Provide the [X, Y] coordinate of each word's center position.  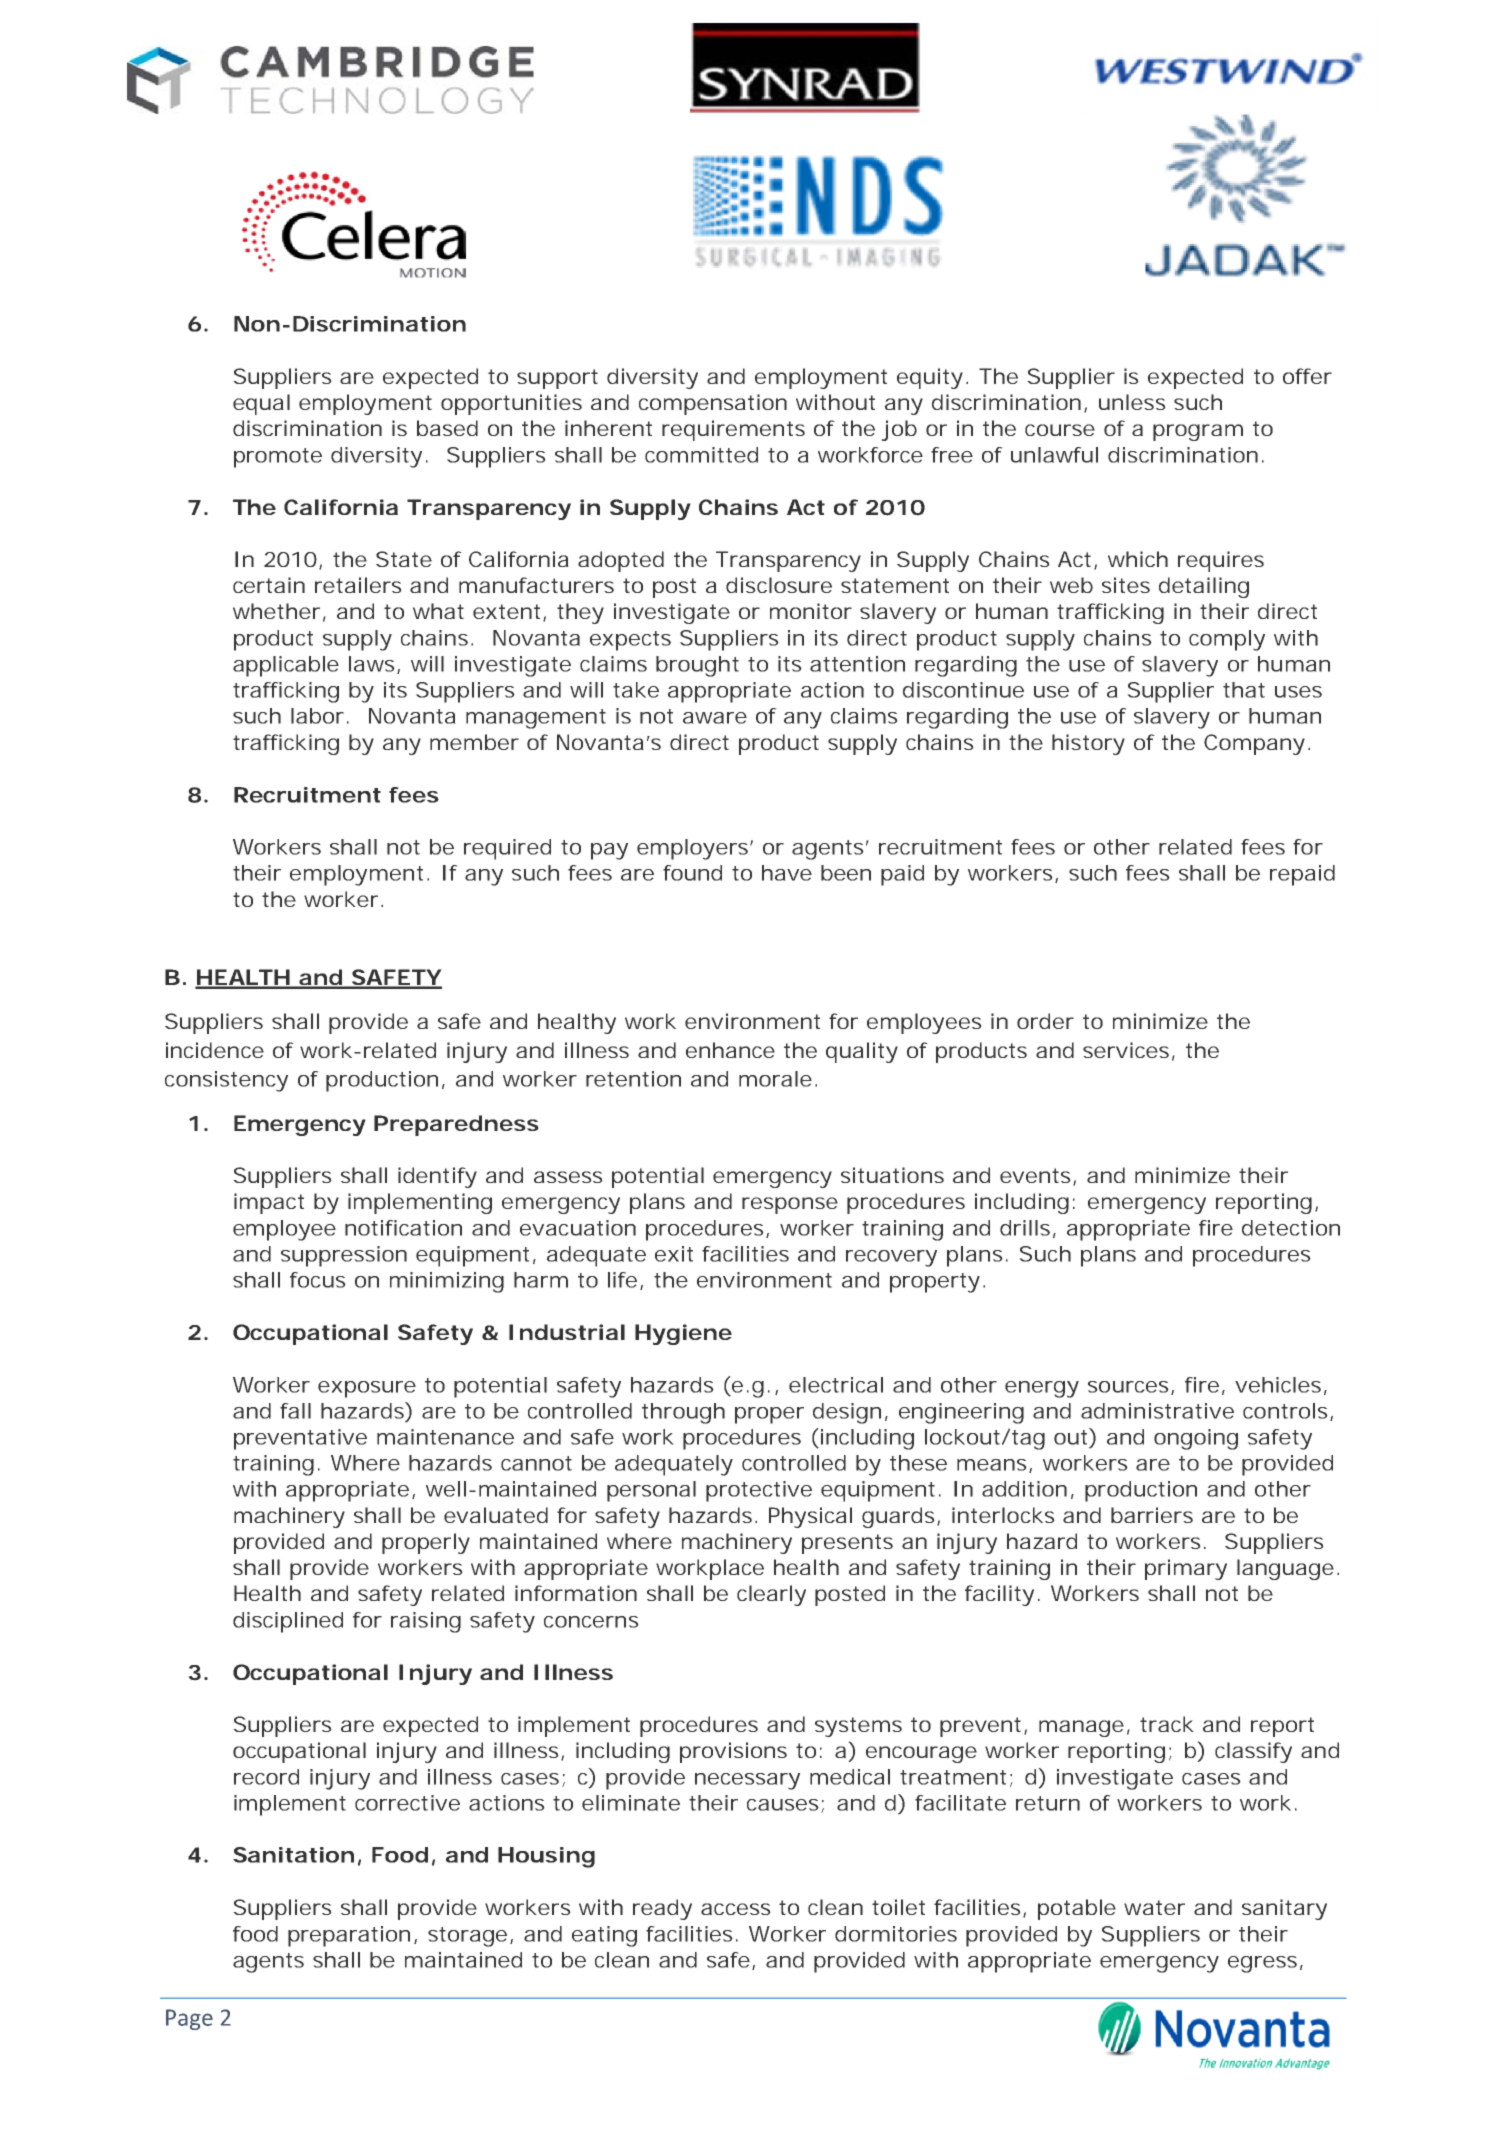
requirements [733, 430]
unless [1132, 402]
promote [278, 458]
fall [295, 1411]
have [787, 873]
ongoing [1196, 1439]
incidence [215, 1050]
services [1126, 1050]
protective [759, 1491]
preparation [349, 1936]
